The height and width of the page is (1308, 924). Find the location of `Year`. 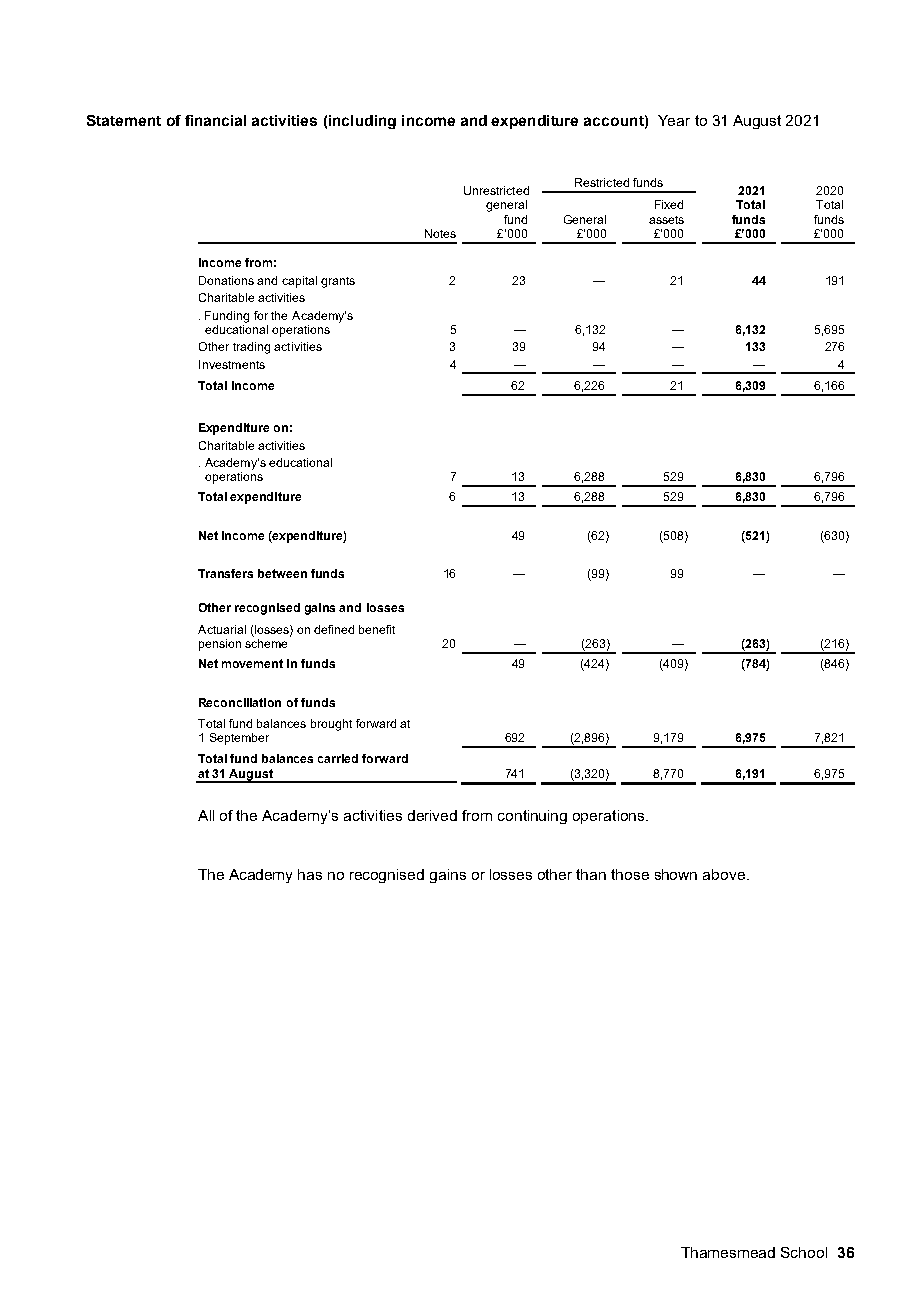

Year is located at coordinates (674, 120).
